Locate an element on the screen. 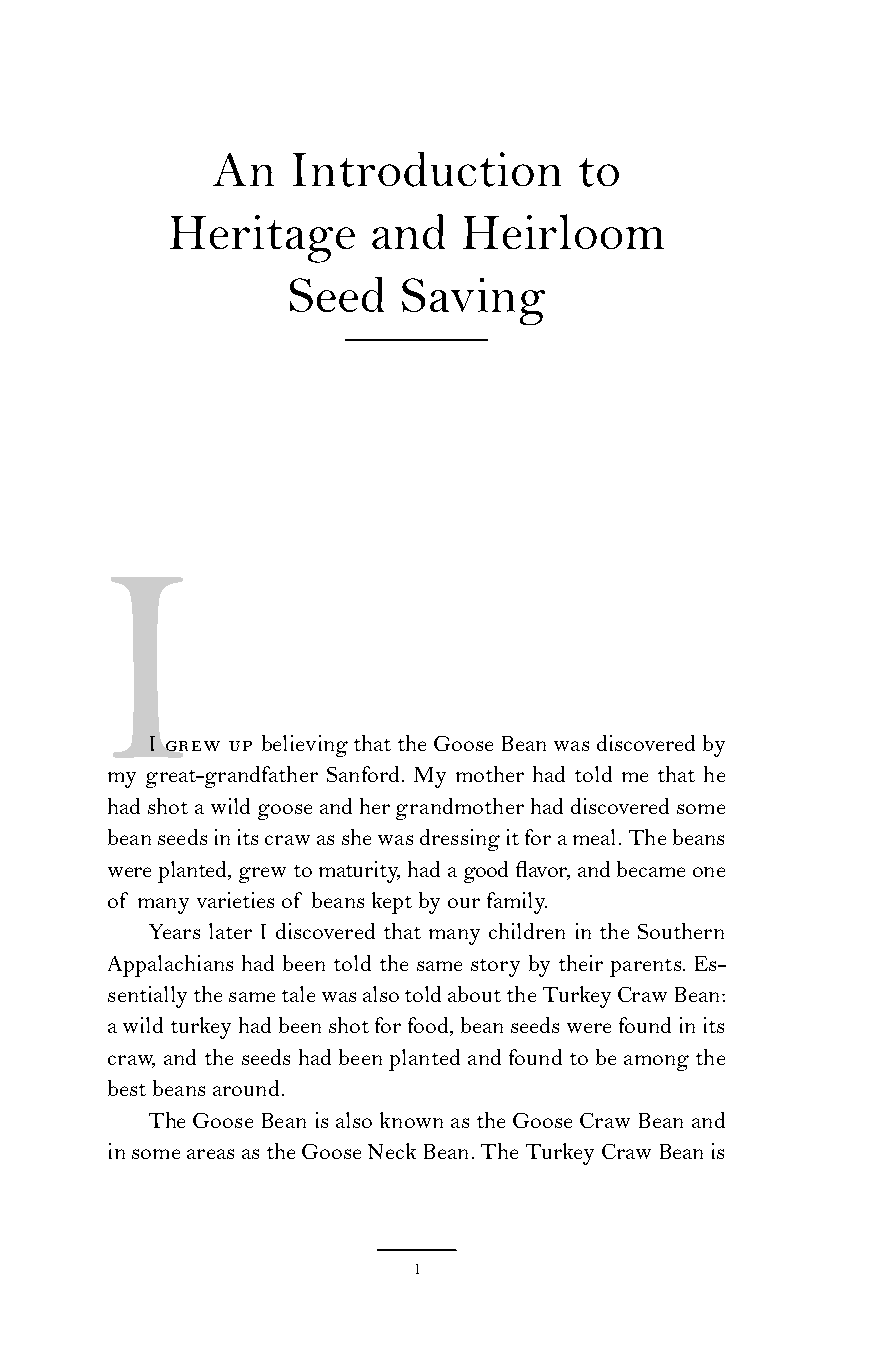 Image resolution: width=887 pixels, height=1372 pixels. Introduction is located at coordinates (427, 169).
